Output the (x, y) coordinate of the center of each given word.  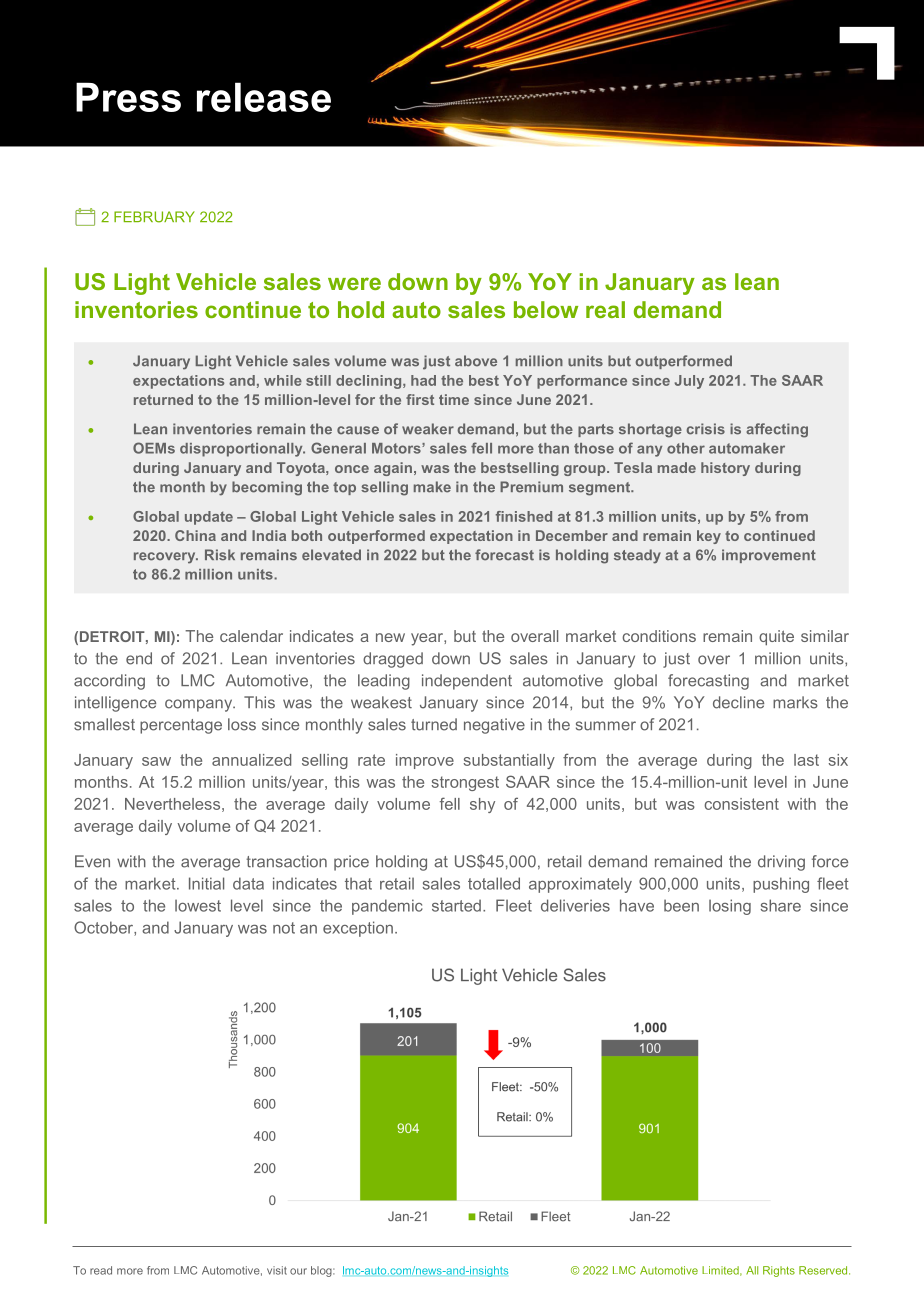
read (101, 1270)
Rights (779, 1271)
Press (128, 97)
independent (467, 682)
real (605, 309)
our (298, 1271)
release (264, 97)
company (200, 705)
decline (738, 702)
